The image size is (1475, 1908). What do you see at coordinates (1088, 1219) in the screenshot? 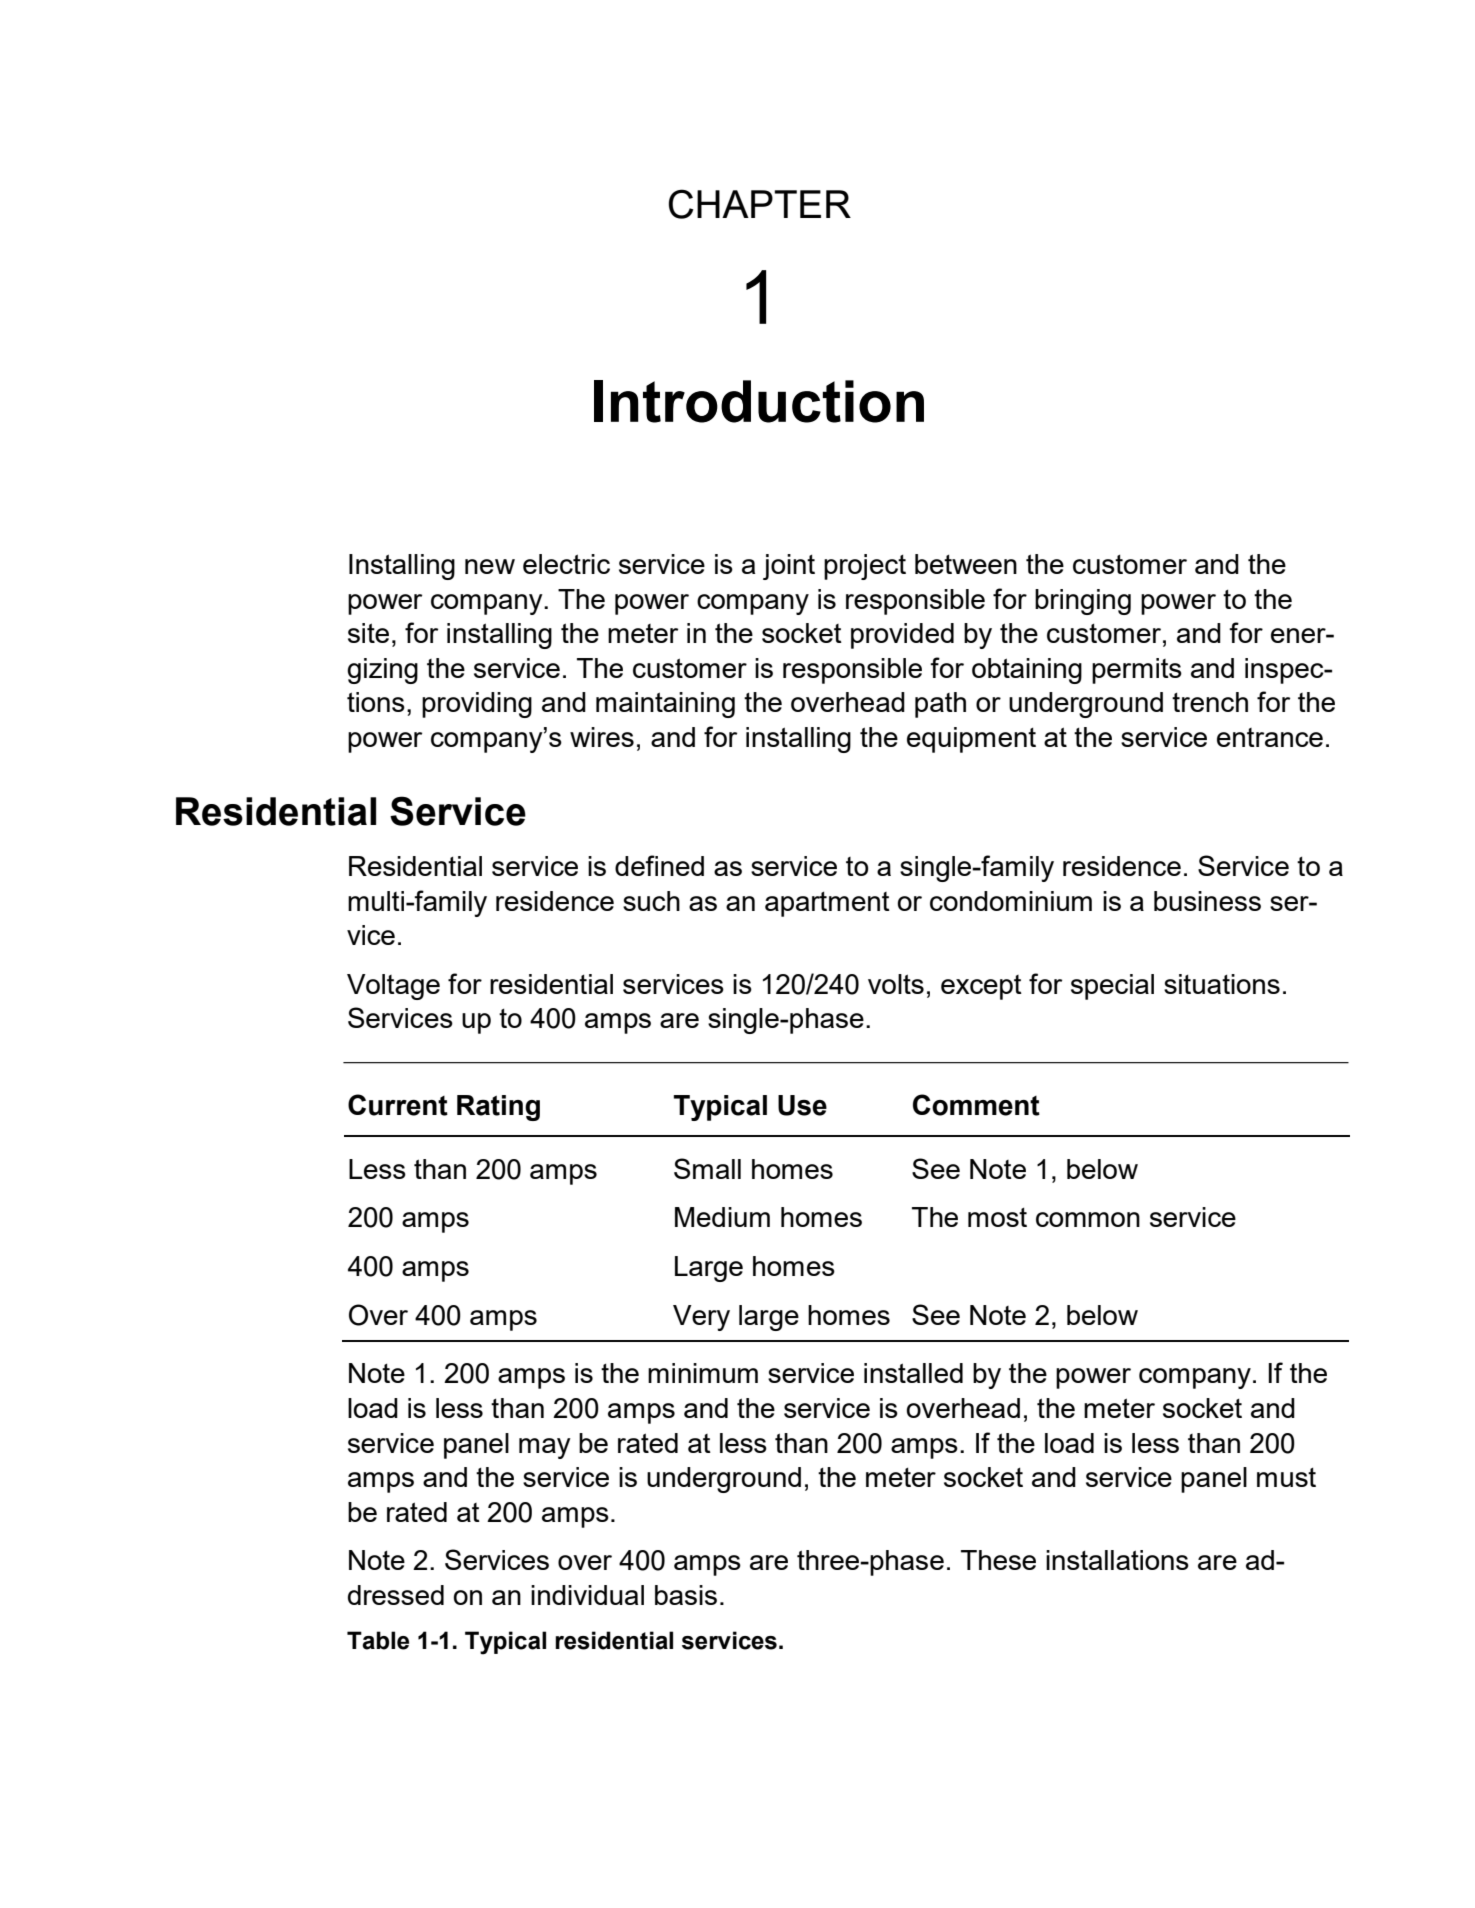
I see `common` at bounding box center [1088, 1219].
